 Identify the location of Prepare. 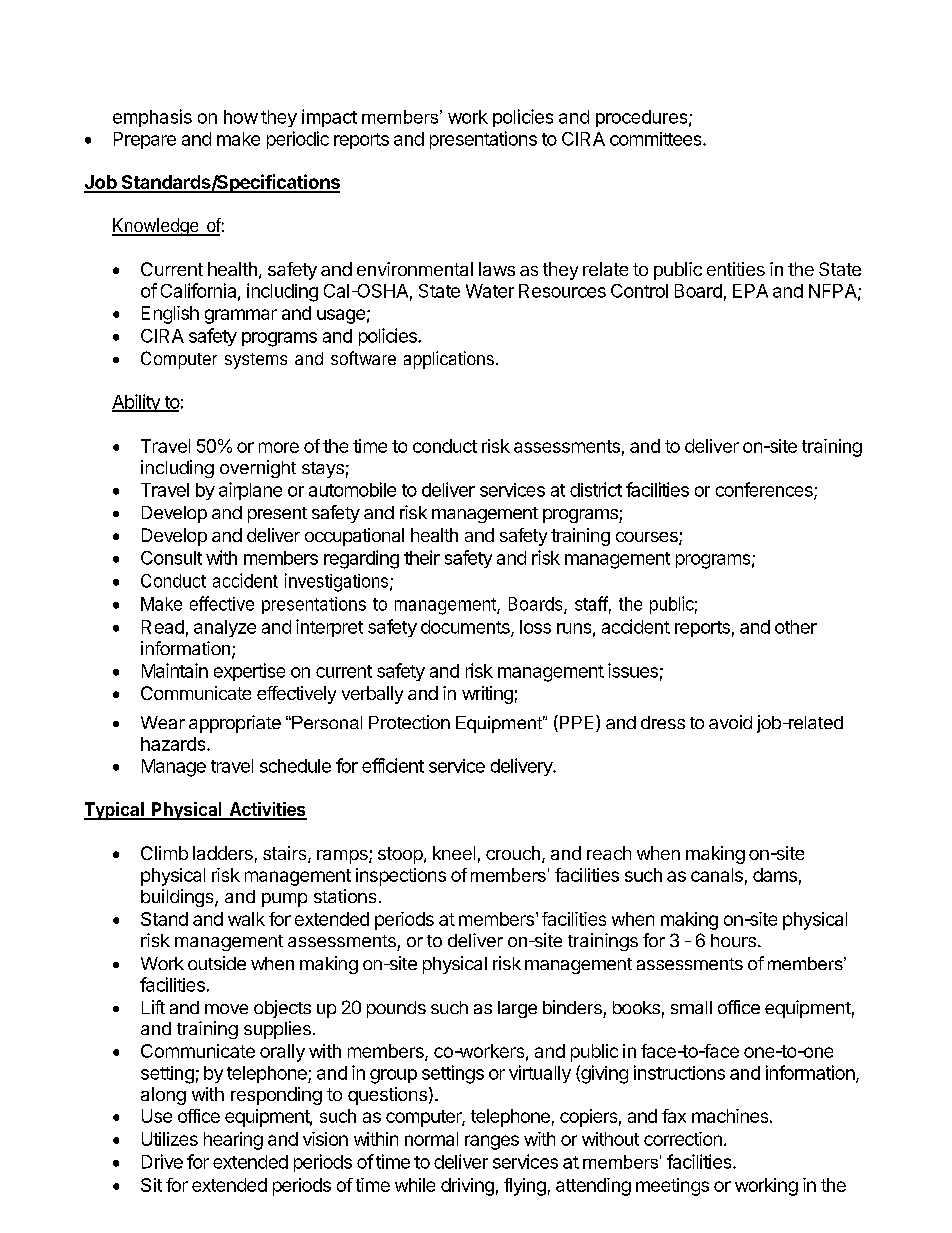
(145, 140).
